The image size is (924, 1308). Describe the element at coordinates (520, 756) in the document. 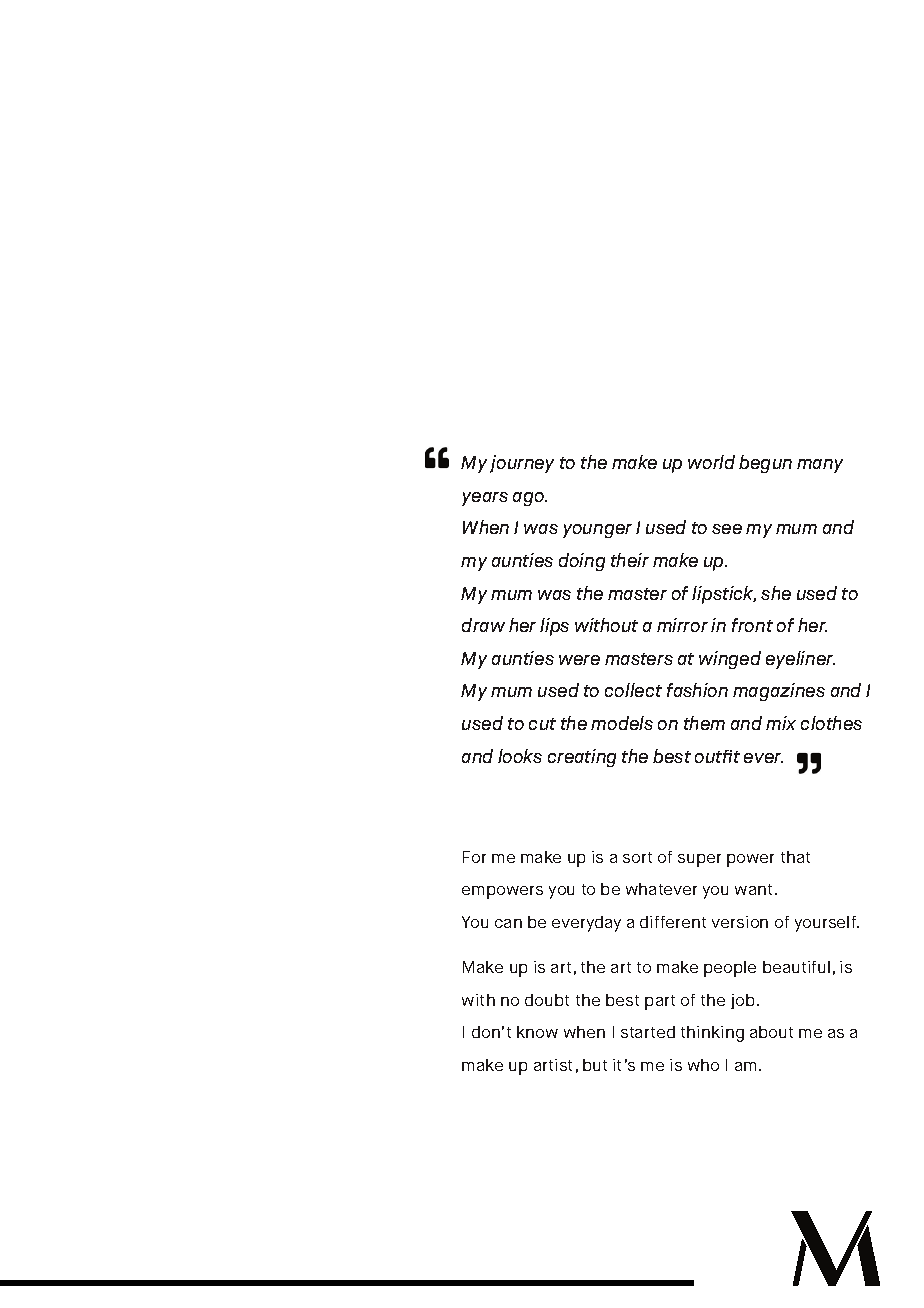

I see `looks` at that location.
